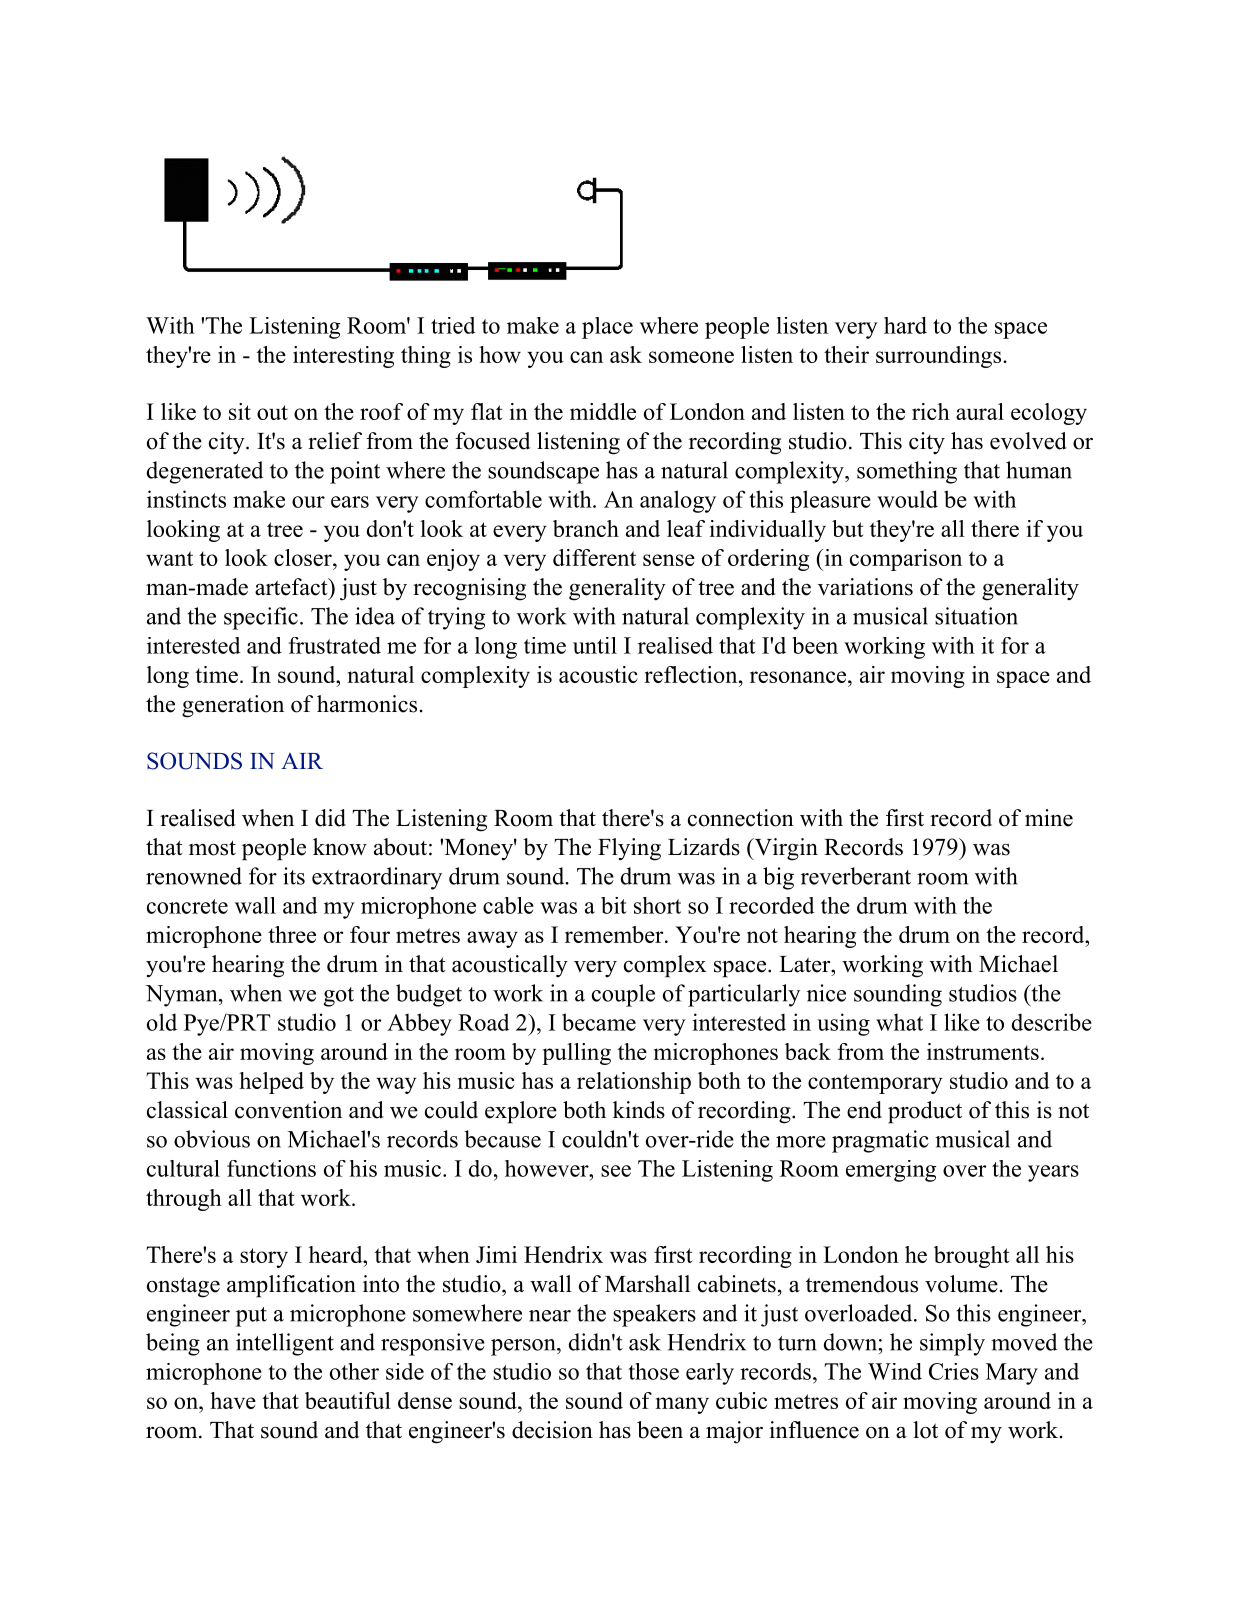 The height and width of the document is (1607, 1241). What do you see at coordinates (1049, 818) in the document?
I see `mine` at bounding box center [1049, 818].
